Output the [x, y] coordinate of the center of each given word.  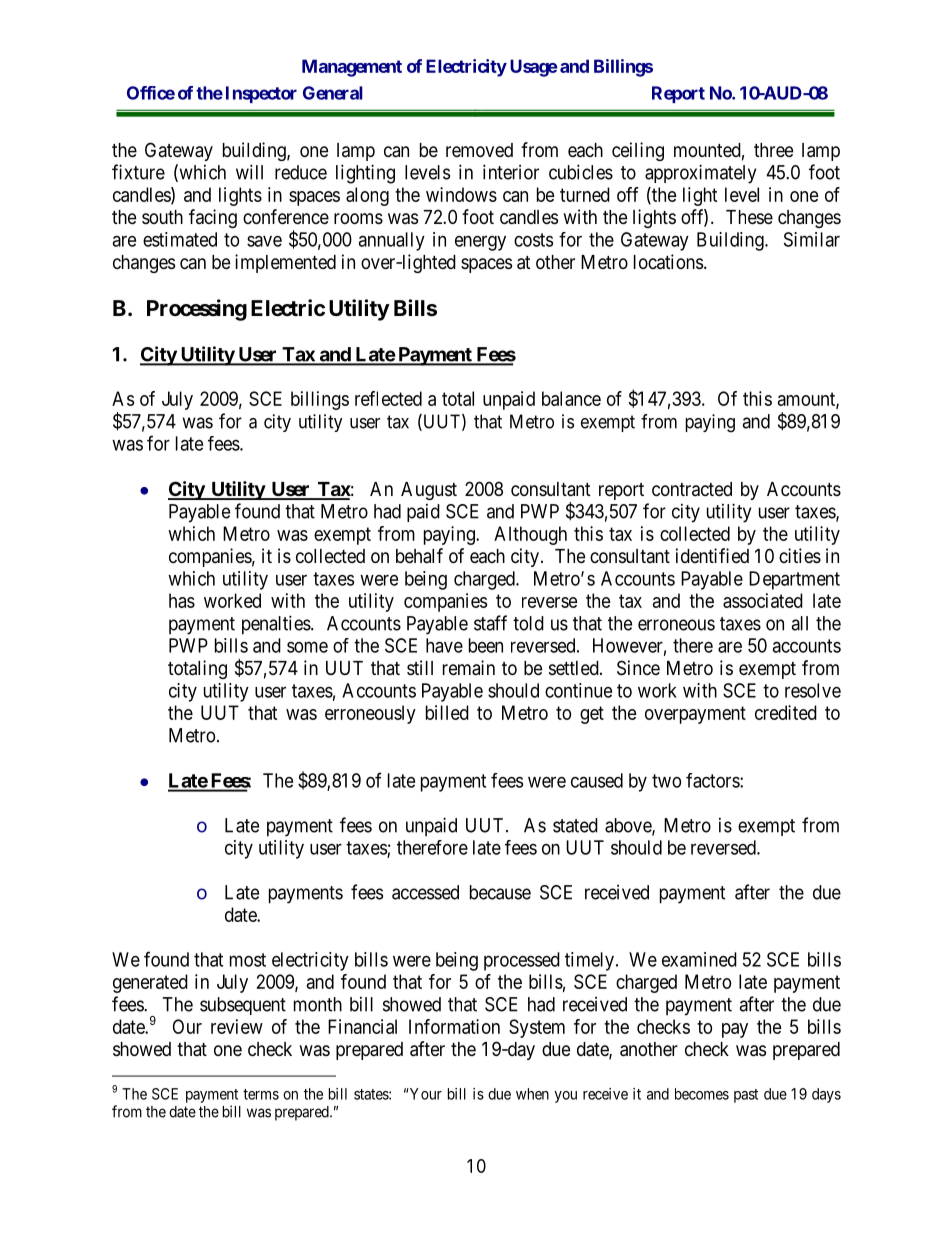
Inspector [261, 94]
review [237, 1026]
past [746, 1096]
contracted [692, 489]
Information [454, 1026]
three [773, 150]
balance [571, 398]
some [307, 647]
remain [469, 668]
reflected [388, 398]
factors [713, 780]
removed [479, 150]
